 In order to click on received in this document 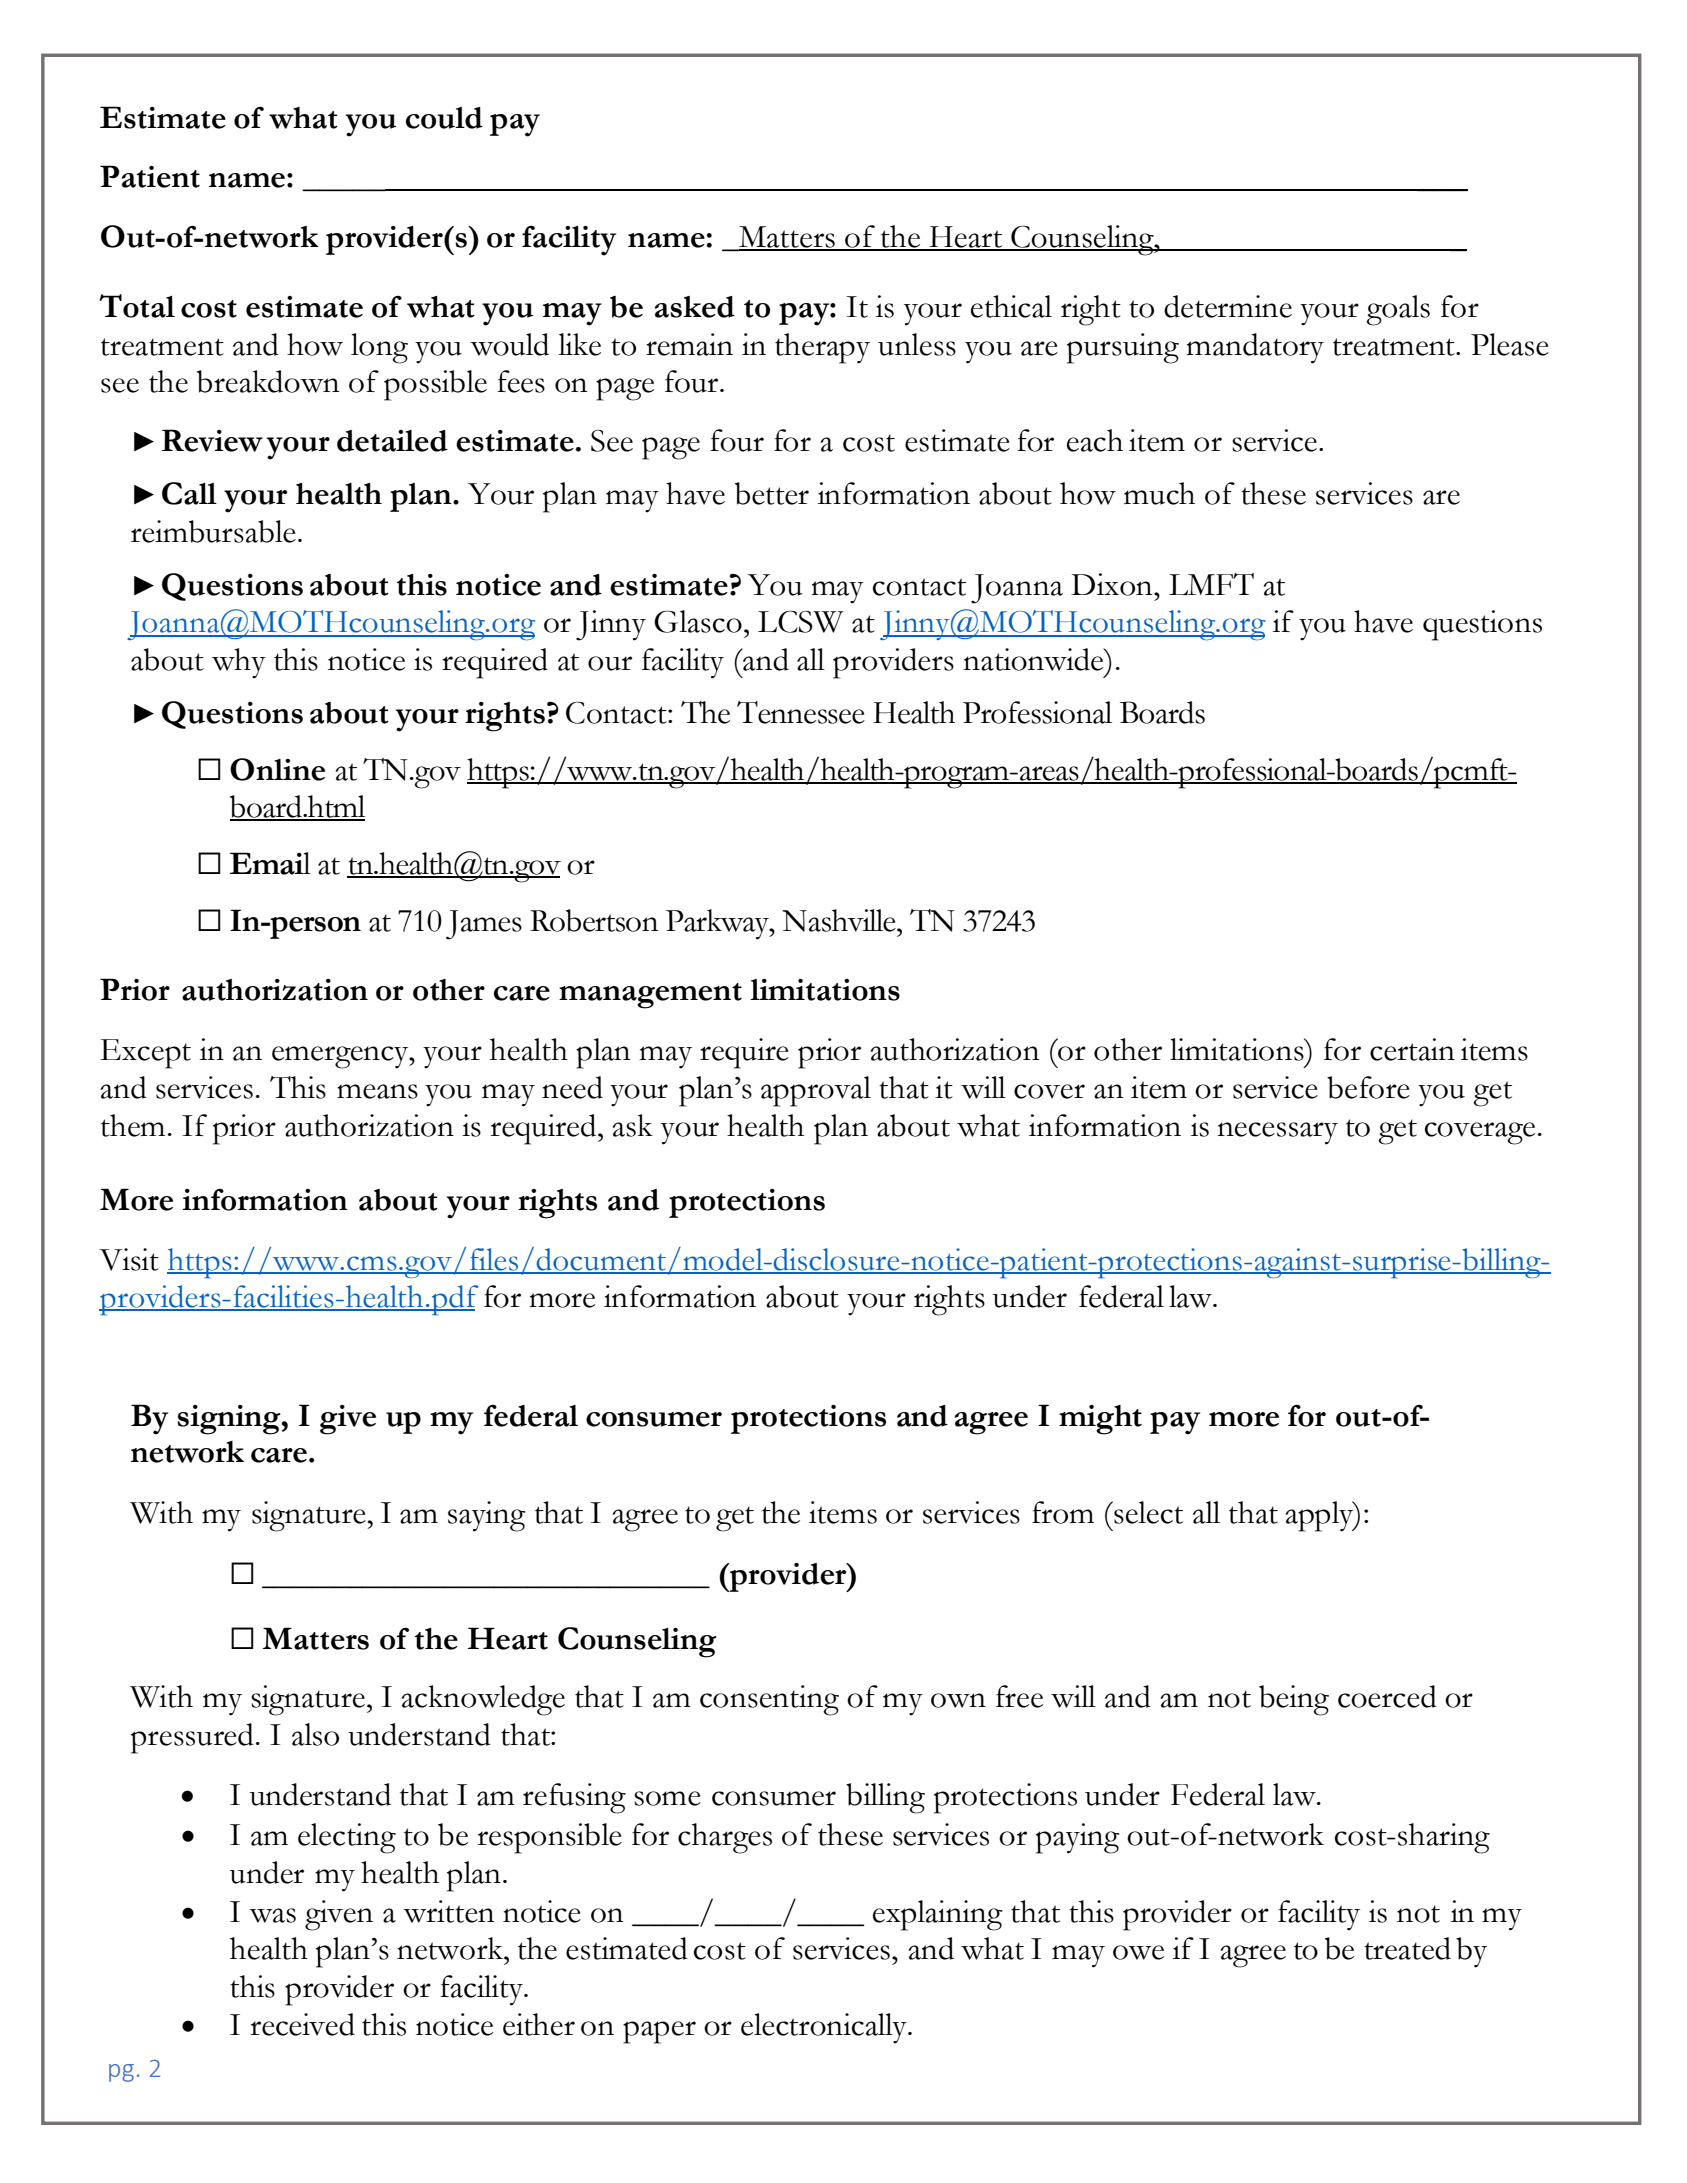, I will do `click(302, 2024)`.
